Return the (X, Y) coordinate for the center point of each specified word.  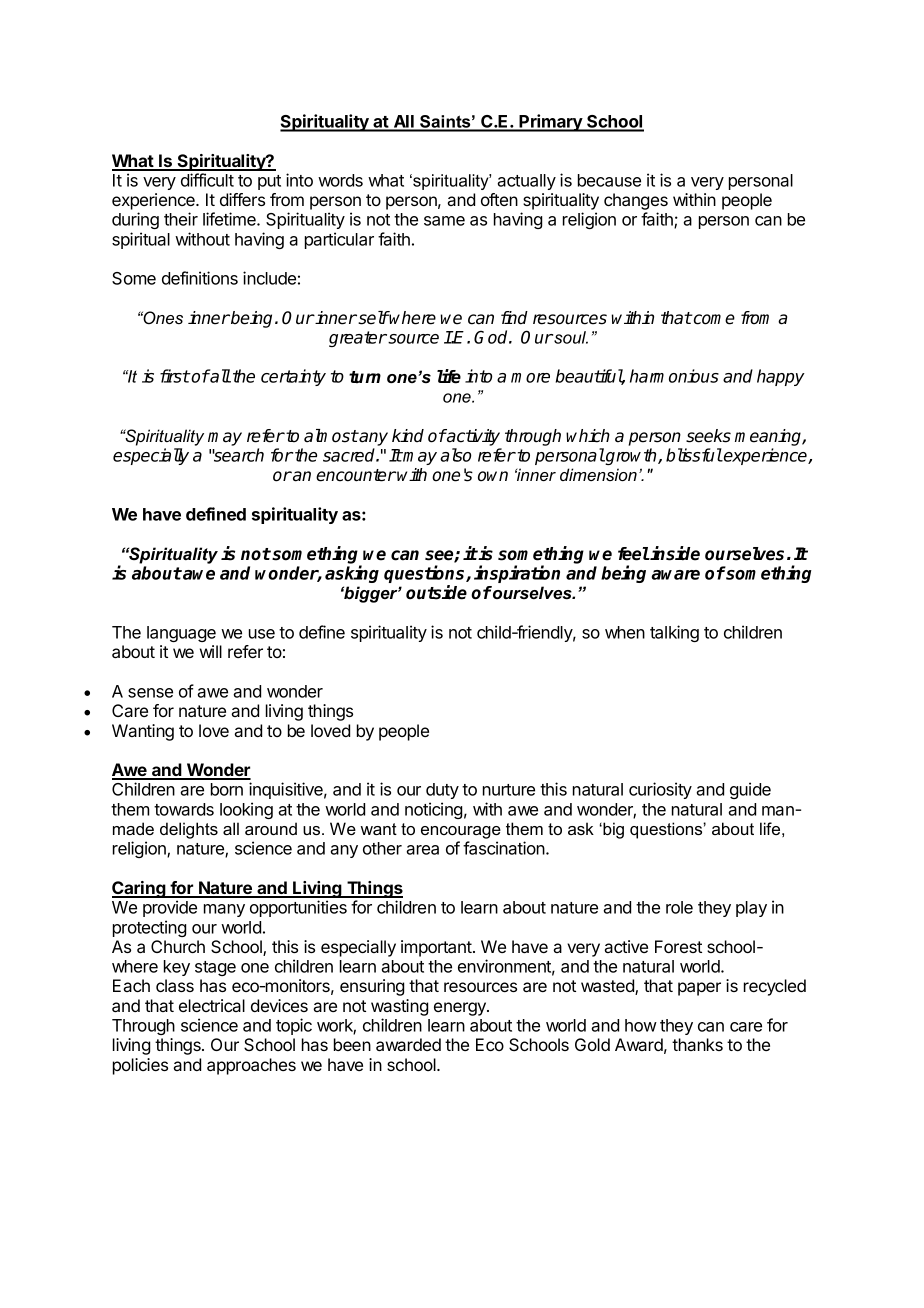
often (499, 199)
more (530, 378)
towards (184, 809)
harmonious (674, 376)
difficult (207, 180)
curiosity (660, 790)
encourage (461, 832)
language (181, 634)
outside (436, 592)
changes (636, 203)
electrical (212, 1005)
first (175, 376)
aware (676, 575)
